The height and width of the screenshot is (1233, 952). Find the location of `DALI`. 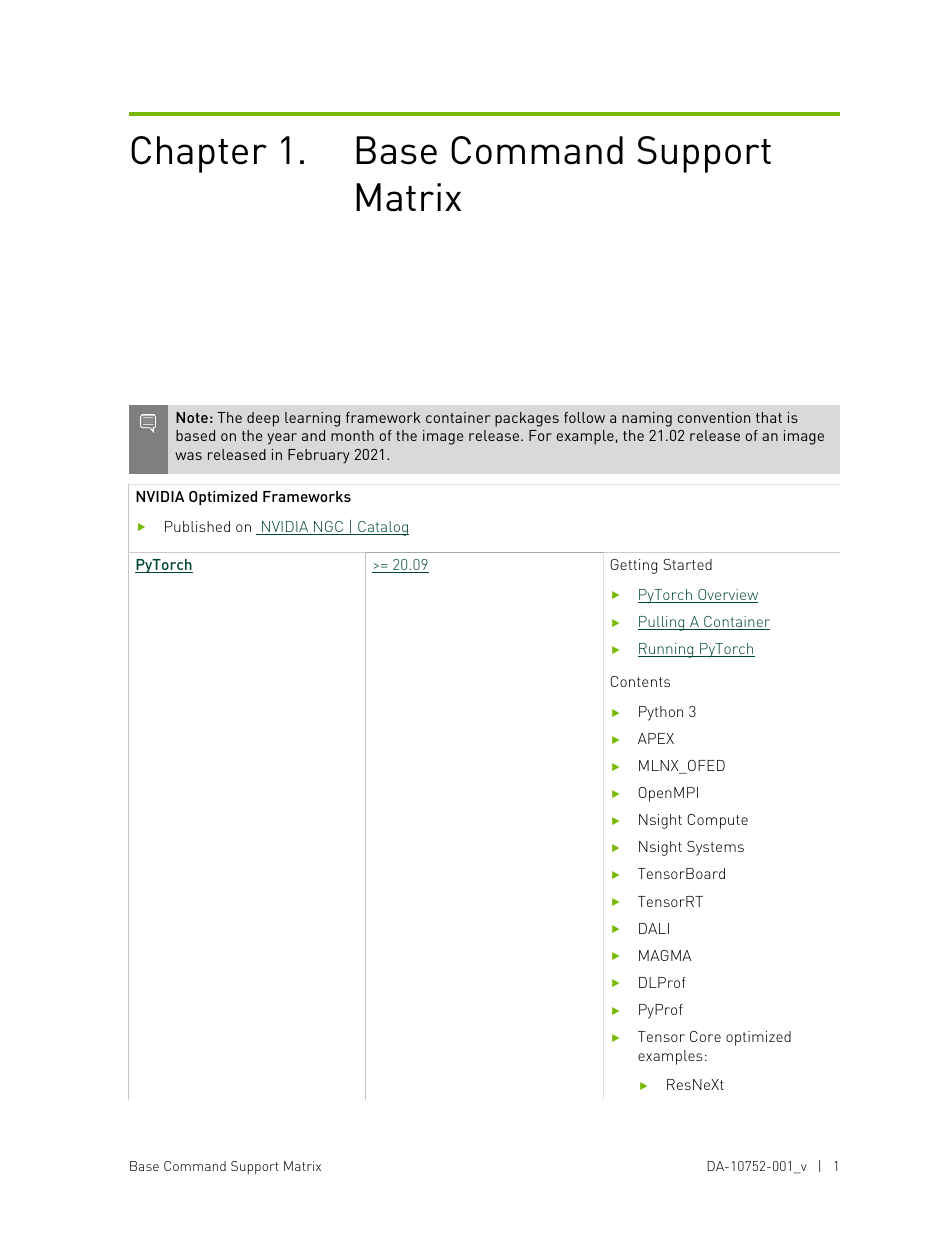

DALI is located at coordinates (654, 928).
